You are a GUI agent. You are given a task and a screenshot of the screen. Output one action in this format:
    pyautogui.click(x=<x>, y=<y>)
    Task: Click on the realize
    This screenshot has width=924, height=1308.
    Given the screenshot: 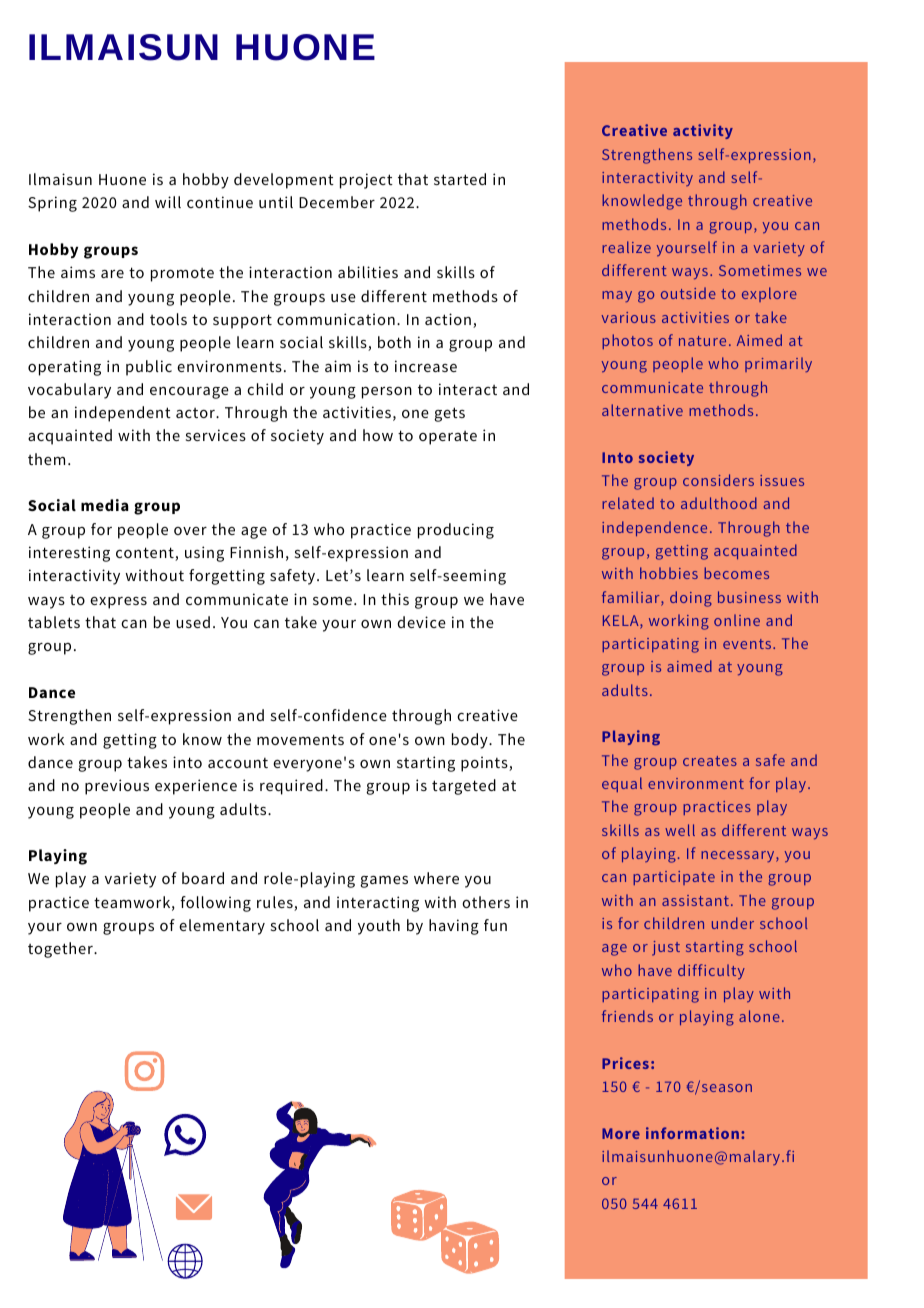 What is the action you would take?
    pyautogui.click(x=626, y=247)
